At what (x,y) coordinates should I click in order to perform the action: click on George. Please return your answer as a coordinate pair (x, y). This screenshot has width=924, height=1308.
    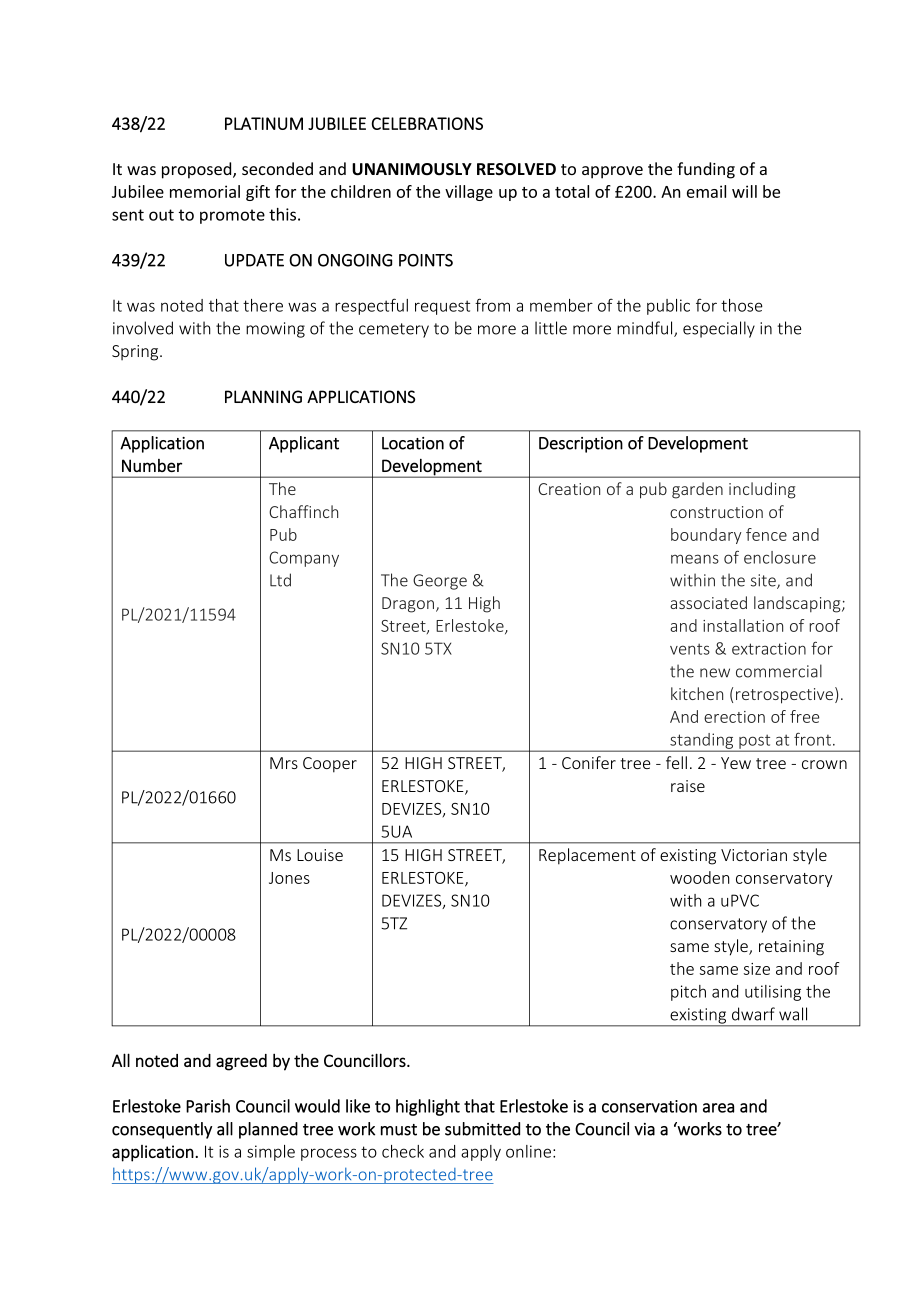
    Looking at the image, I should click on (440, 582).
